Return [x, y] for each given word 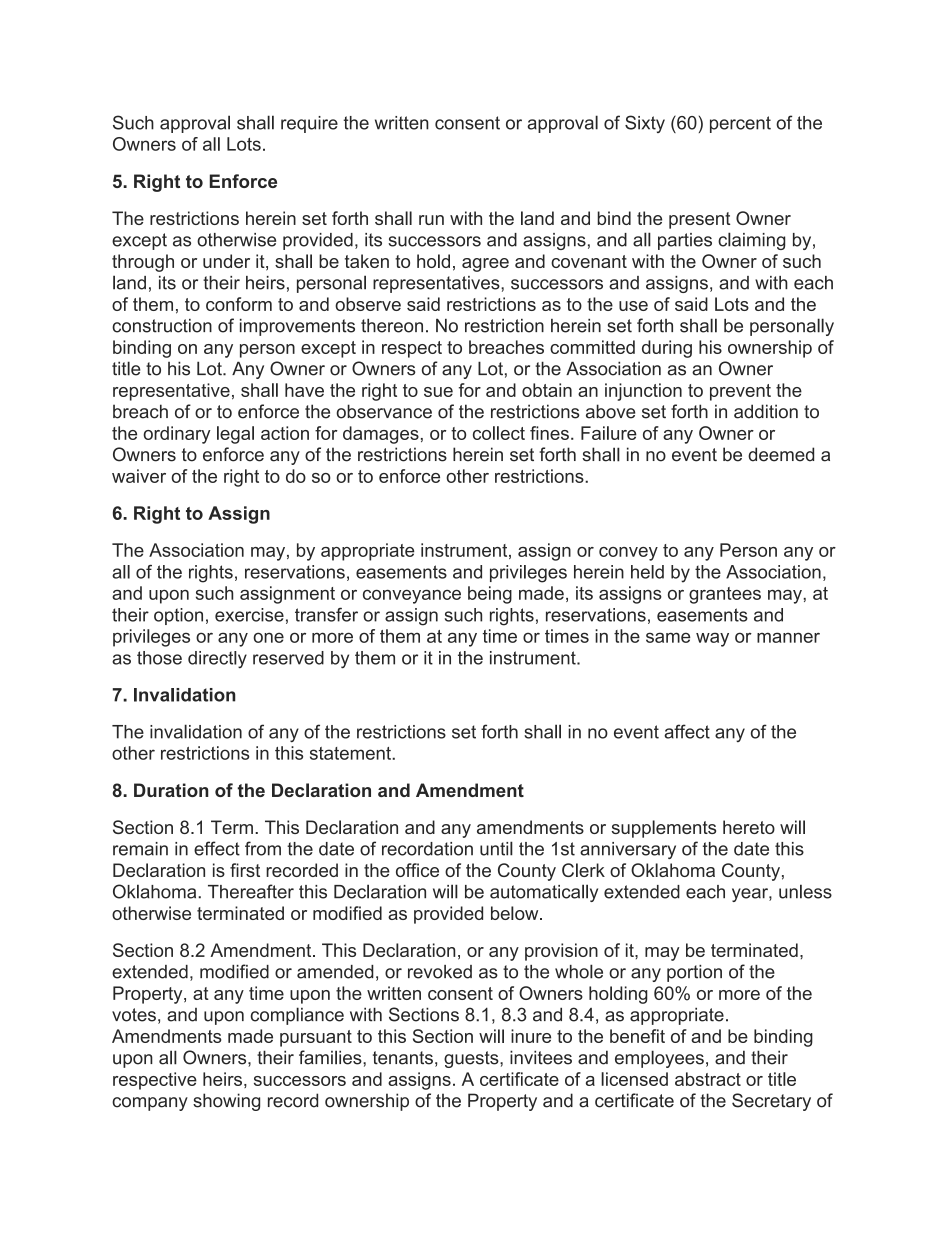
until [496, 848]
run [431, 220]
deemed [781, 454]
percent [740, 124]
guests [472, 1059]
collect [499, 433]
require [309, 124]
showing [226, 1102]
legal [235, 435]
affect [687, 731]
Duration [171, 790]
